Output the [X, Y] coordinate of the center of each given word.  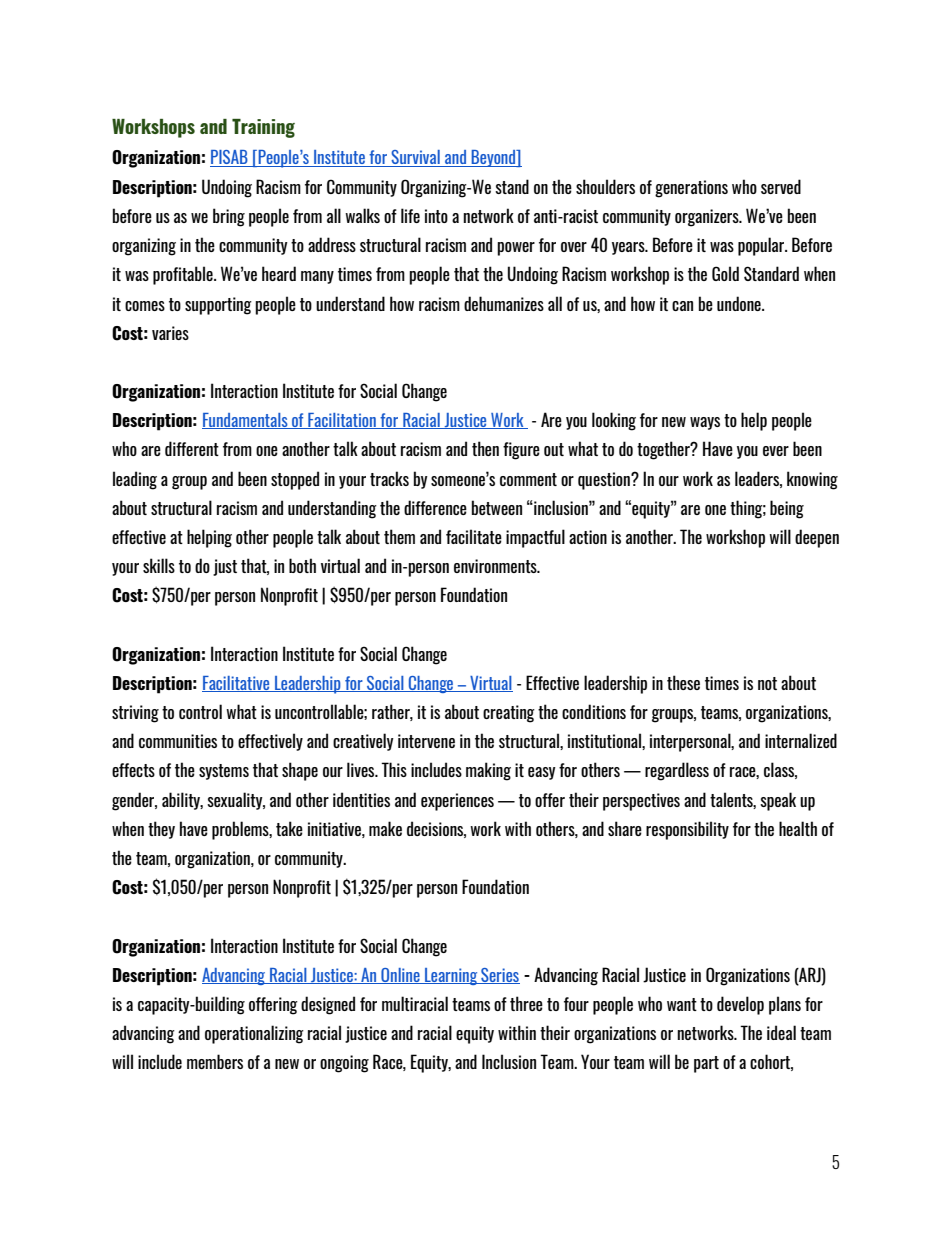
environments [496, 566]
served [781, 186]
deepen [817, 538]
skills [159, 565]
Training [263, 128]
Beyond [494, 158]
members [215, 1061]
